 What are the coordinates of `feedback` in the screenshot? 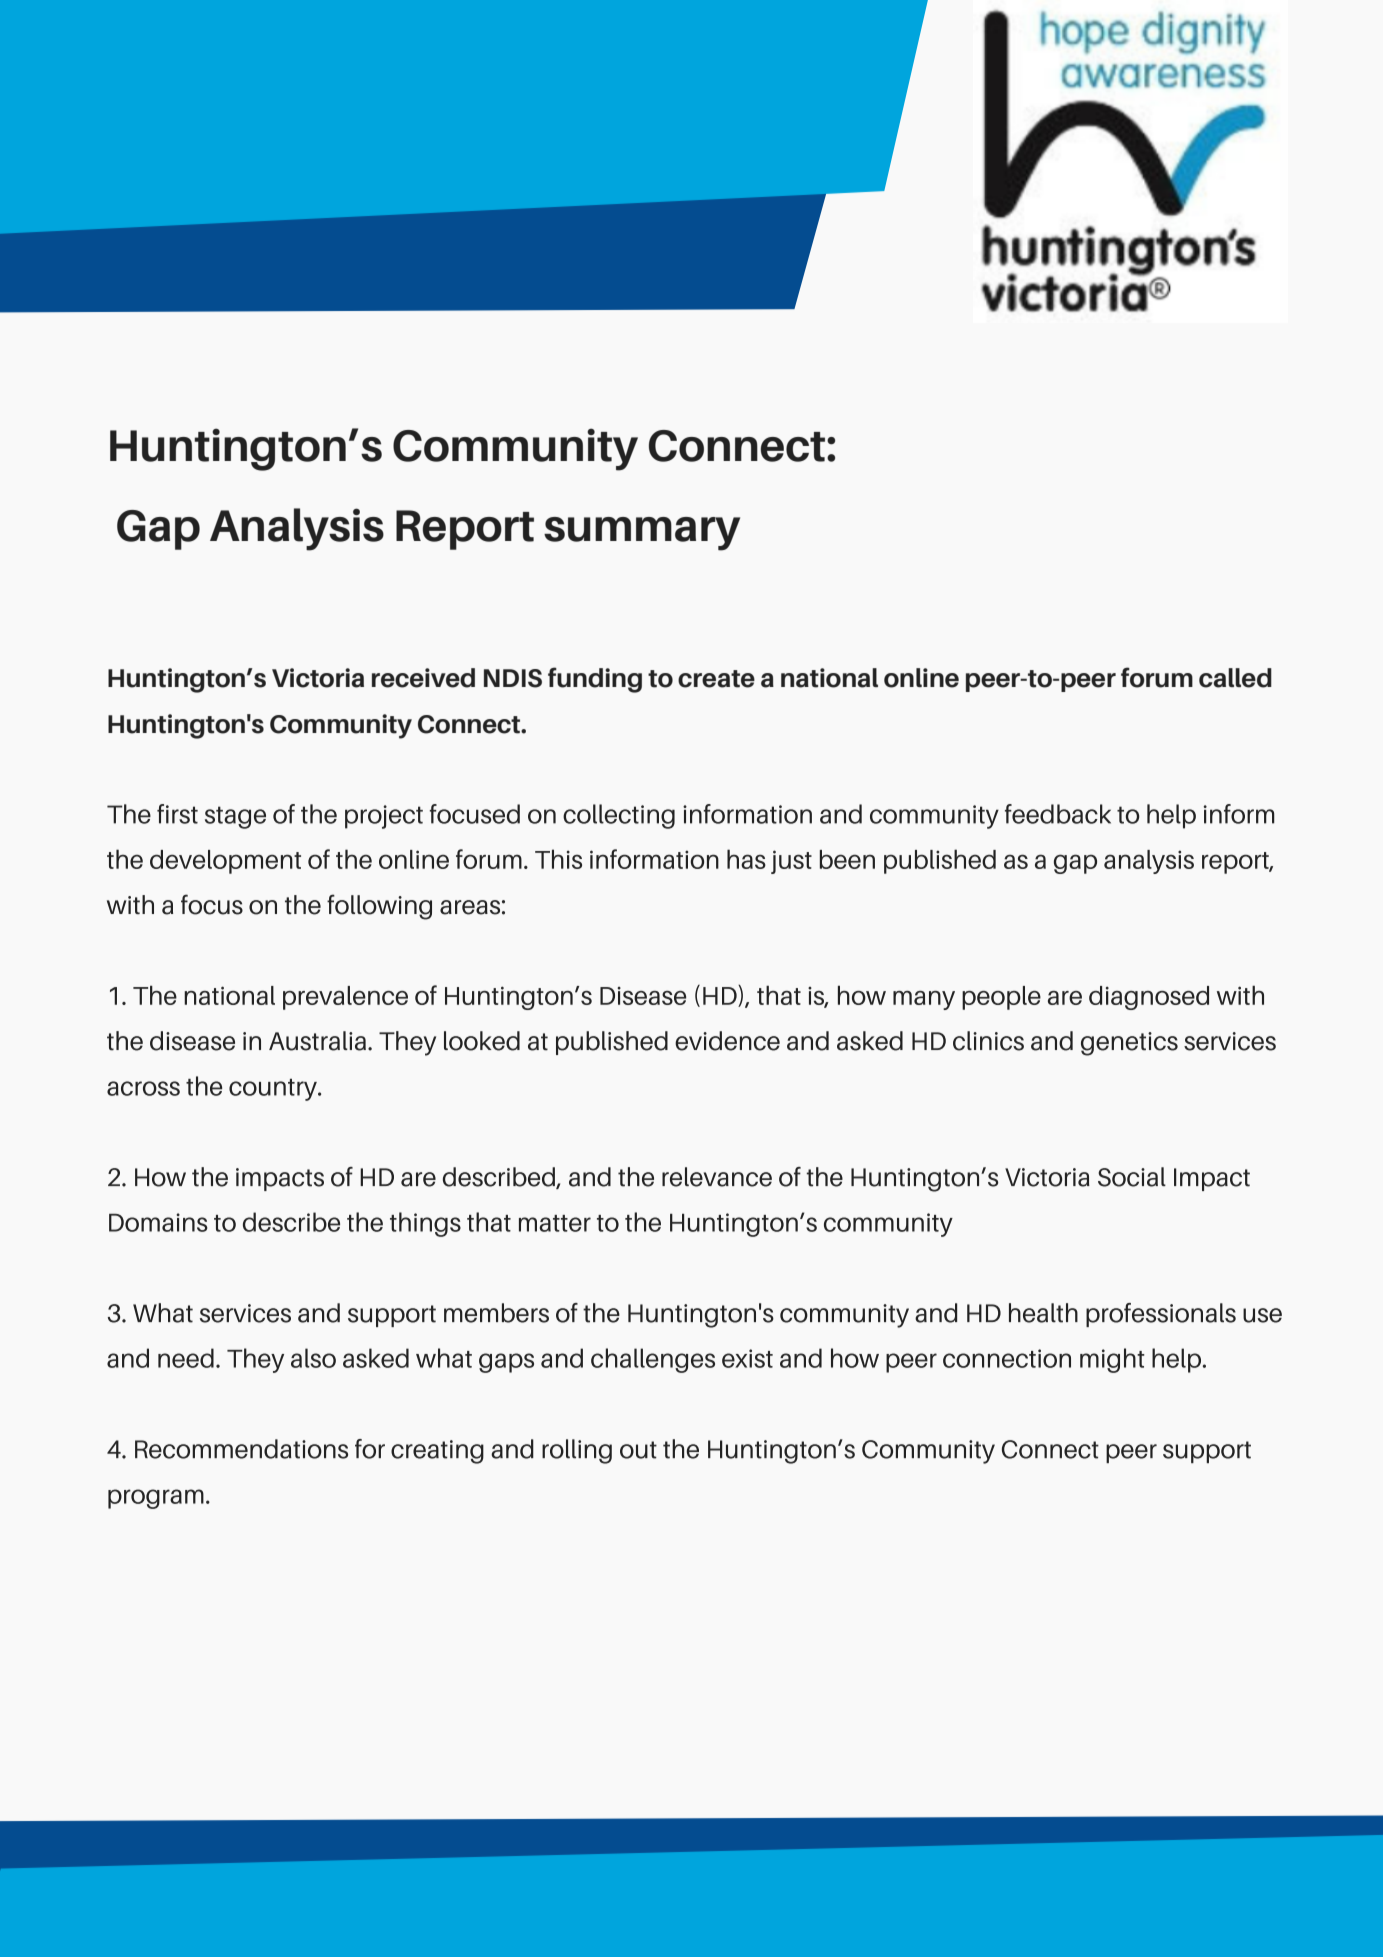 It's located at (1058, 814).
